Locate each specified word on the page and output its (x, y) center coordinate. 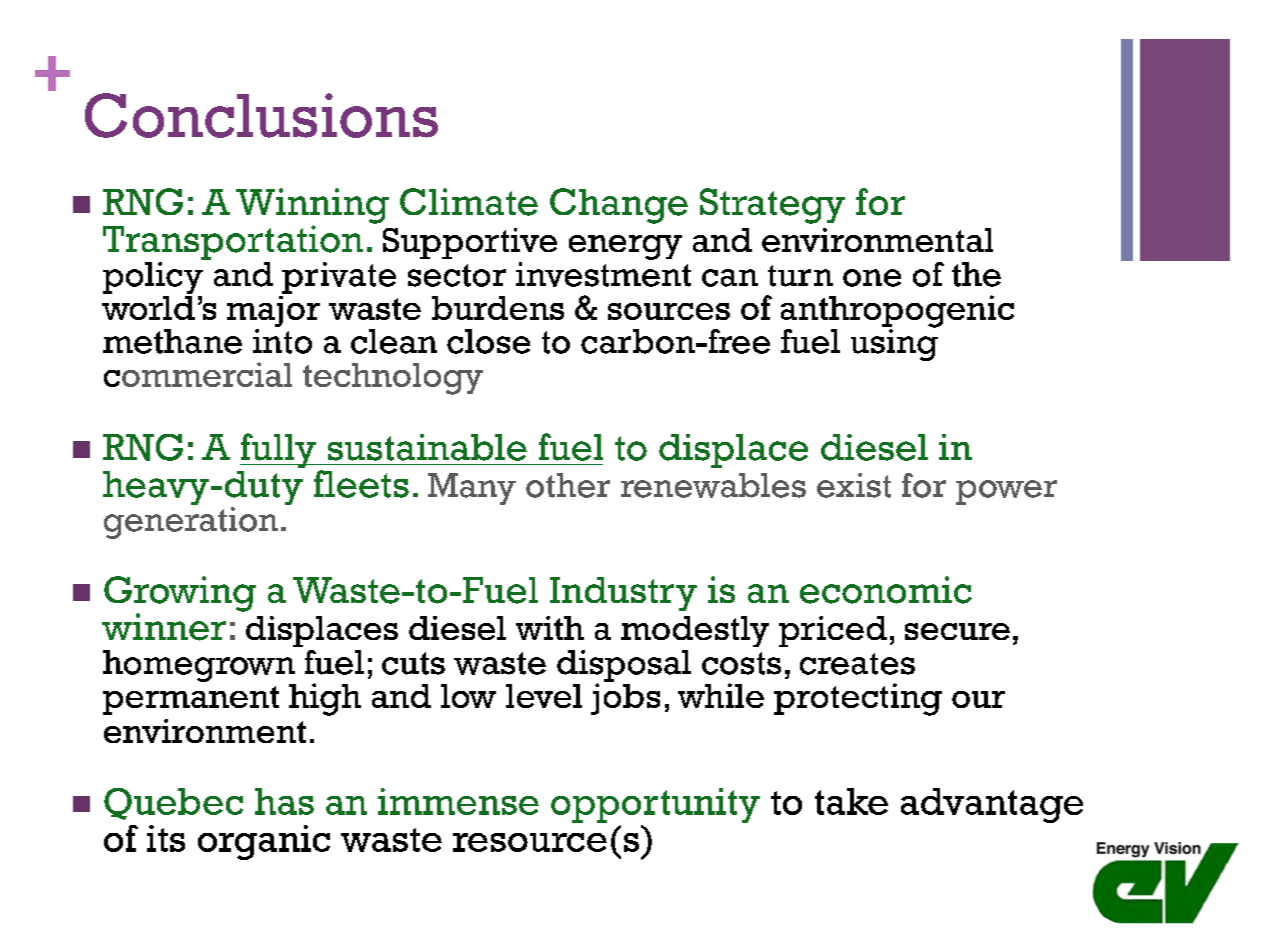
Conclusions (261, 115)
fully (279, 450)
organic (264, 842)
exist (854, 485)
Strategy (772, 206)
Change (619, 206)
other (568, 485)
